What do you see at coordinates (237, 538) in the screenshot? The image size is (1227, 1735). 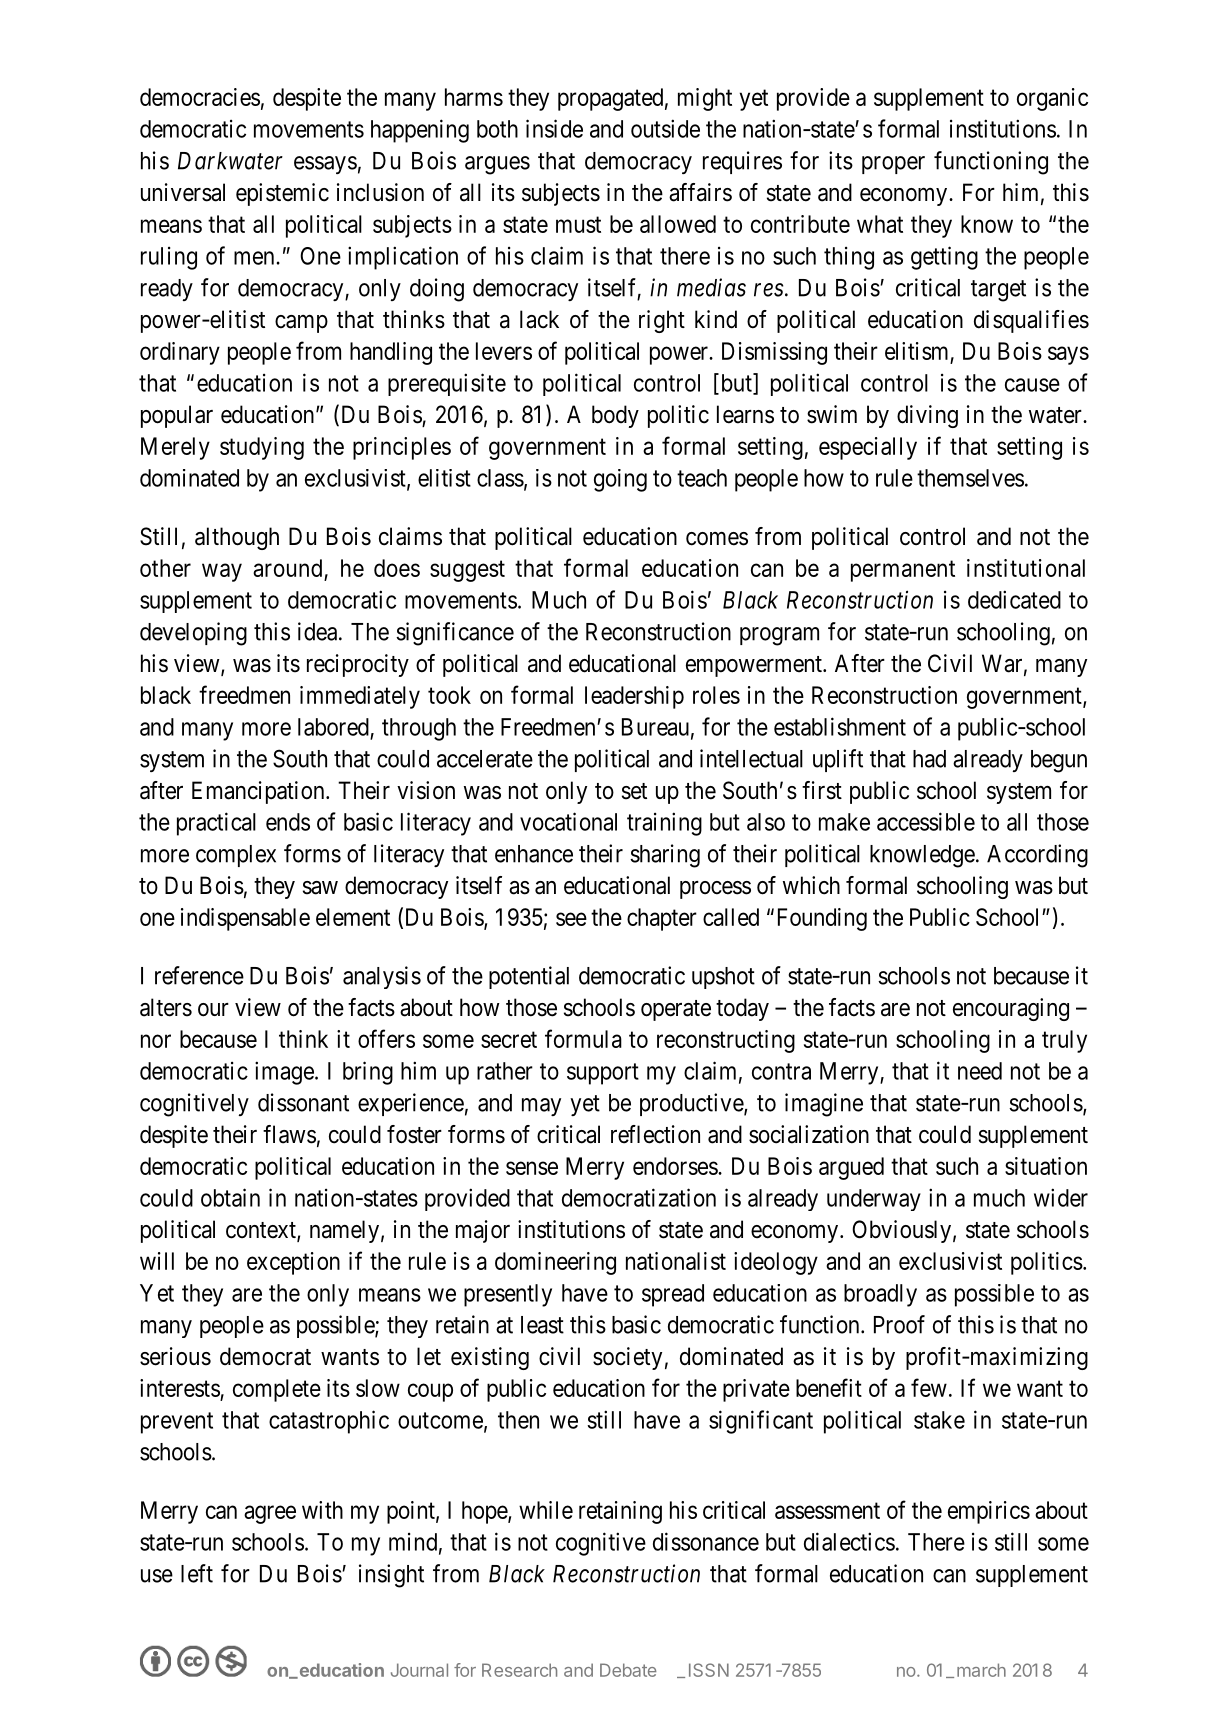 I see `although` at bounding box center [237, 538].
